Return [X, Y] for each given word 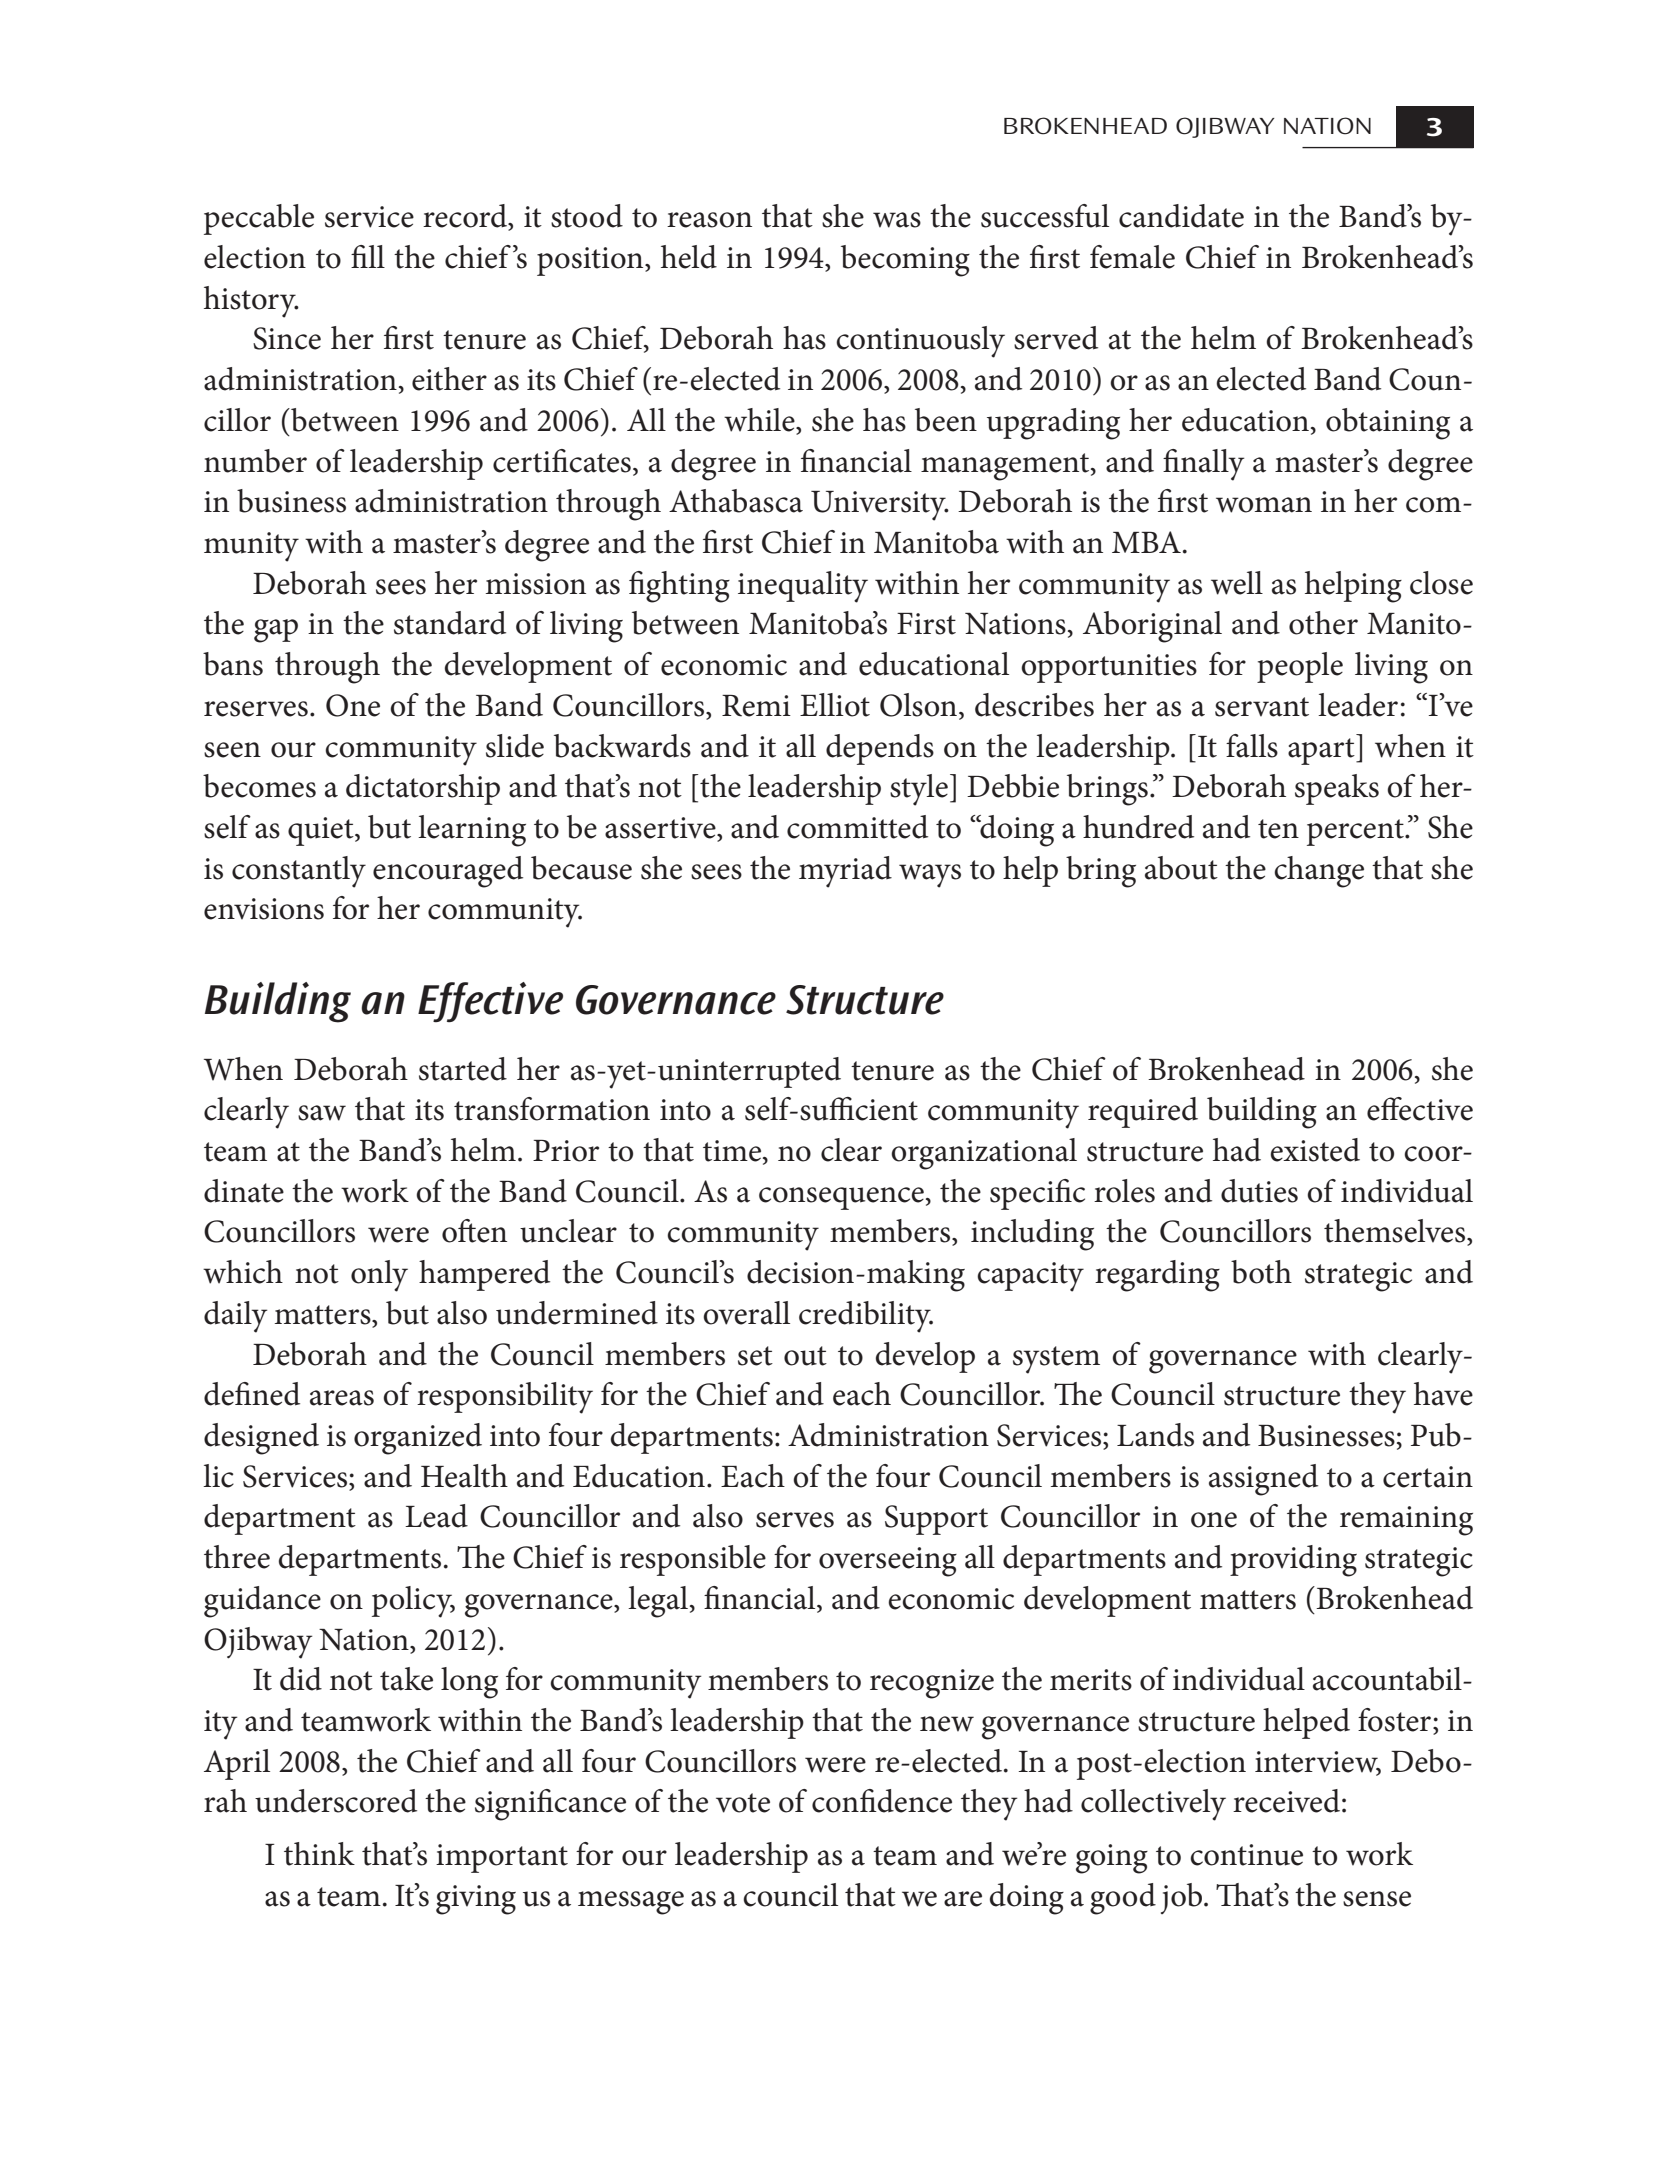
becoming [905, 261]
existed [1315, 1150]
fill [368, 256]
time [733, 1152]
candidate [1181, 216]
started [463, 1069]
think [319, 1854]
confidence [882, 1801]
